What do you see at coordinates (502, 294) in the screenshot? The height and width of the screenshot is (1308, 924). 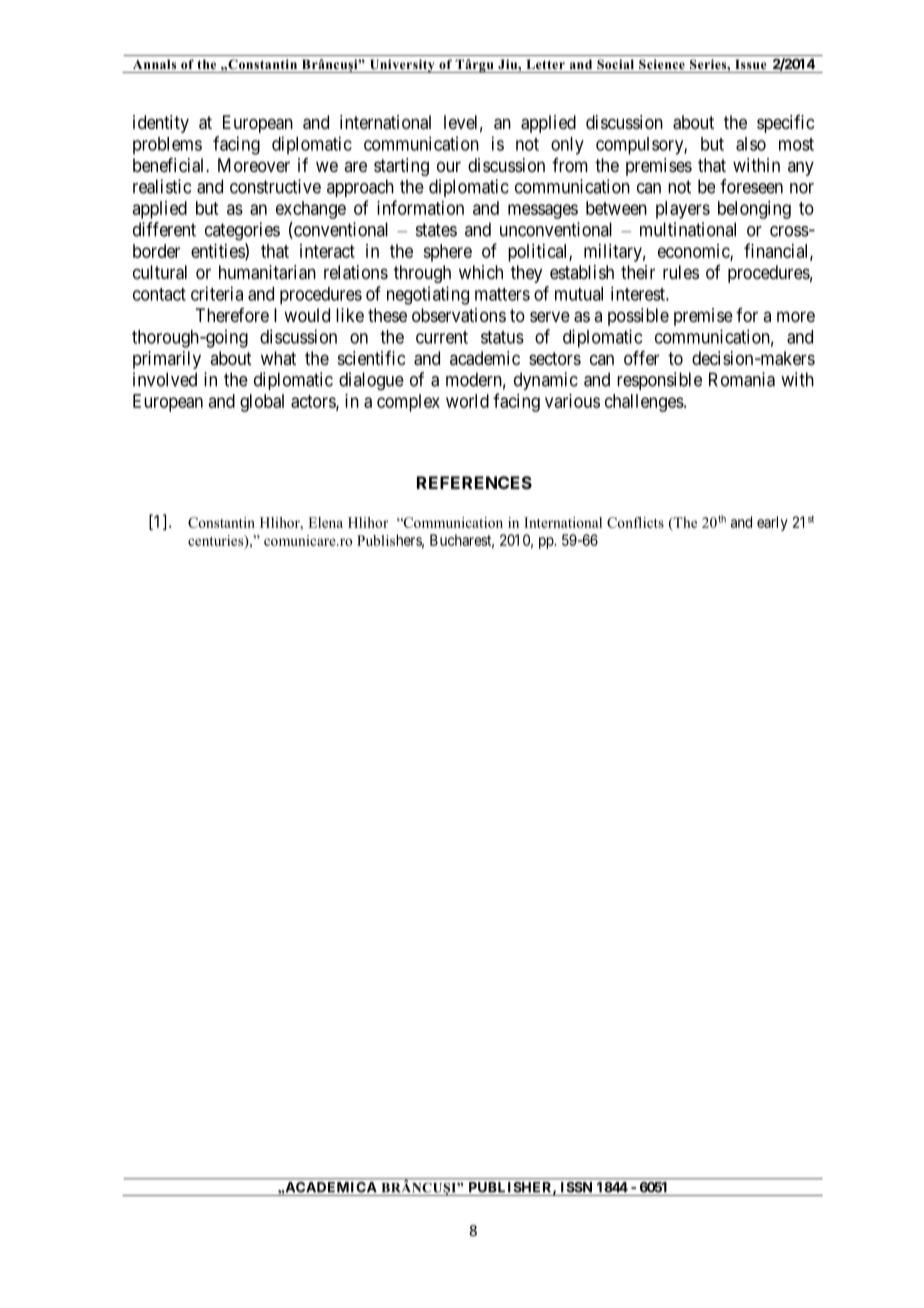 I see `matters` at bounding box center [502, 294].
